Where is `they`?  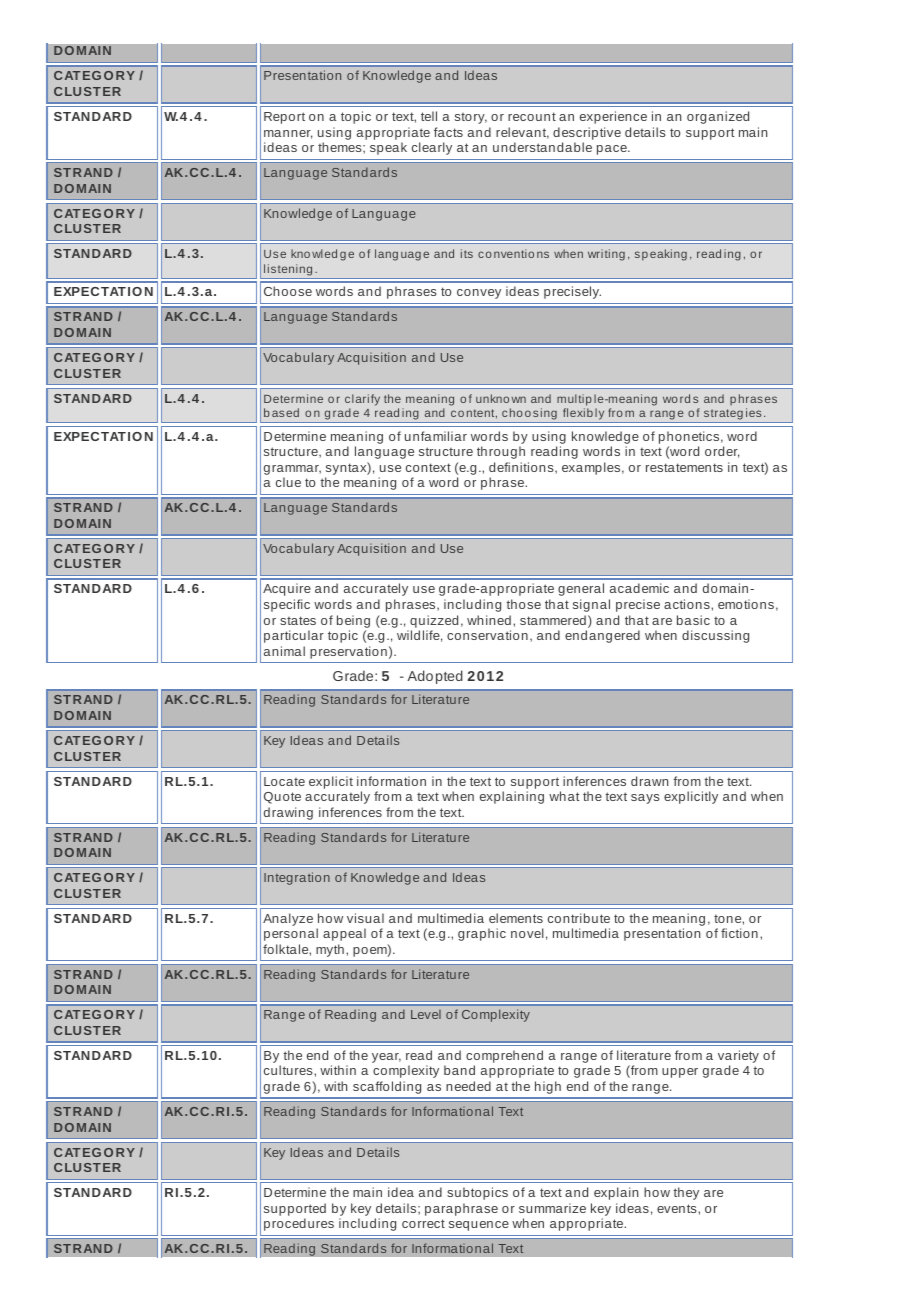
they is located at coordinates (686, 1193).
